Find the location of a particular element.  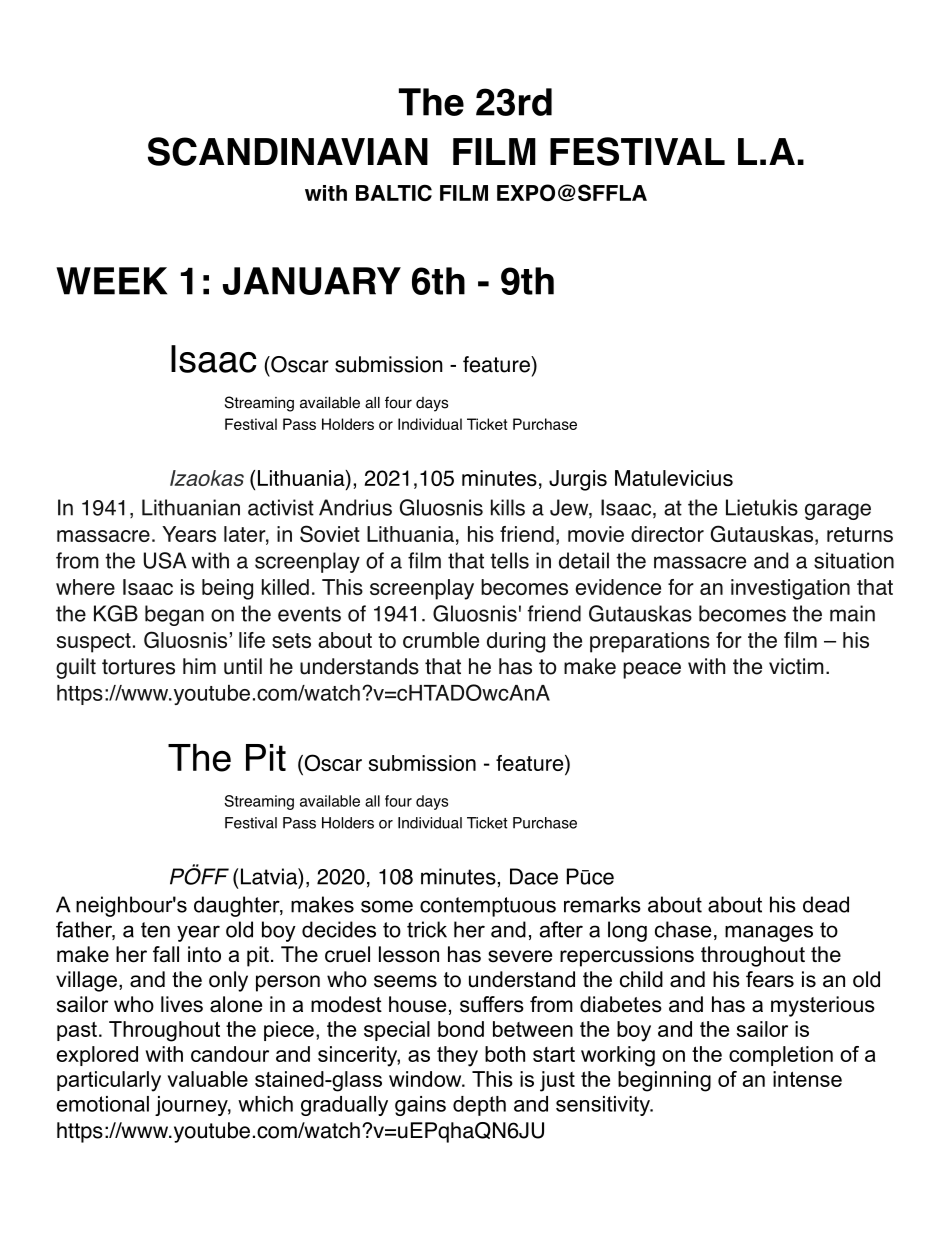

activist is located at coordinates (281, 507).
